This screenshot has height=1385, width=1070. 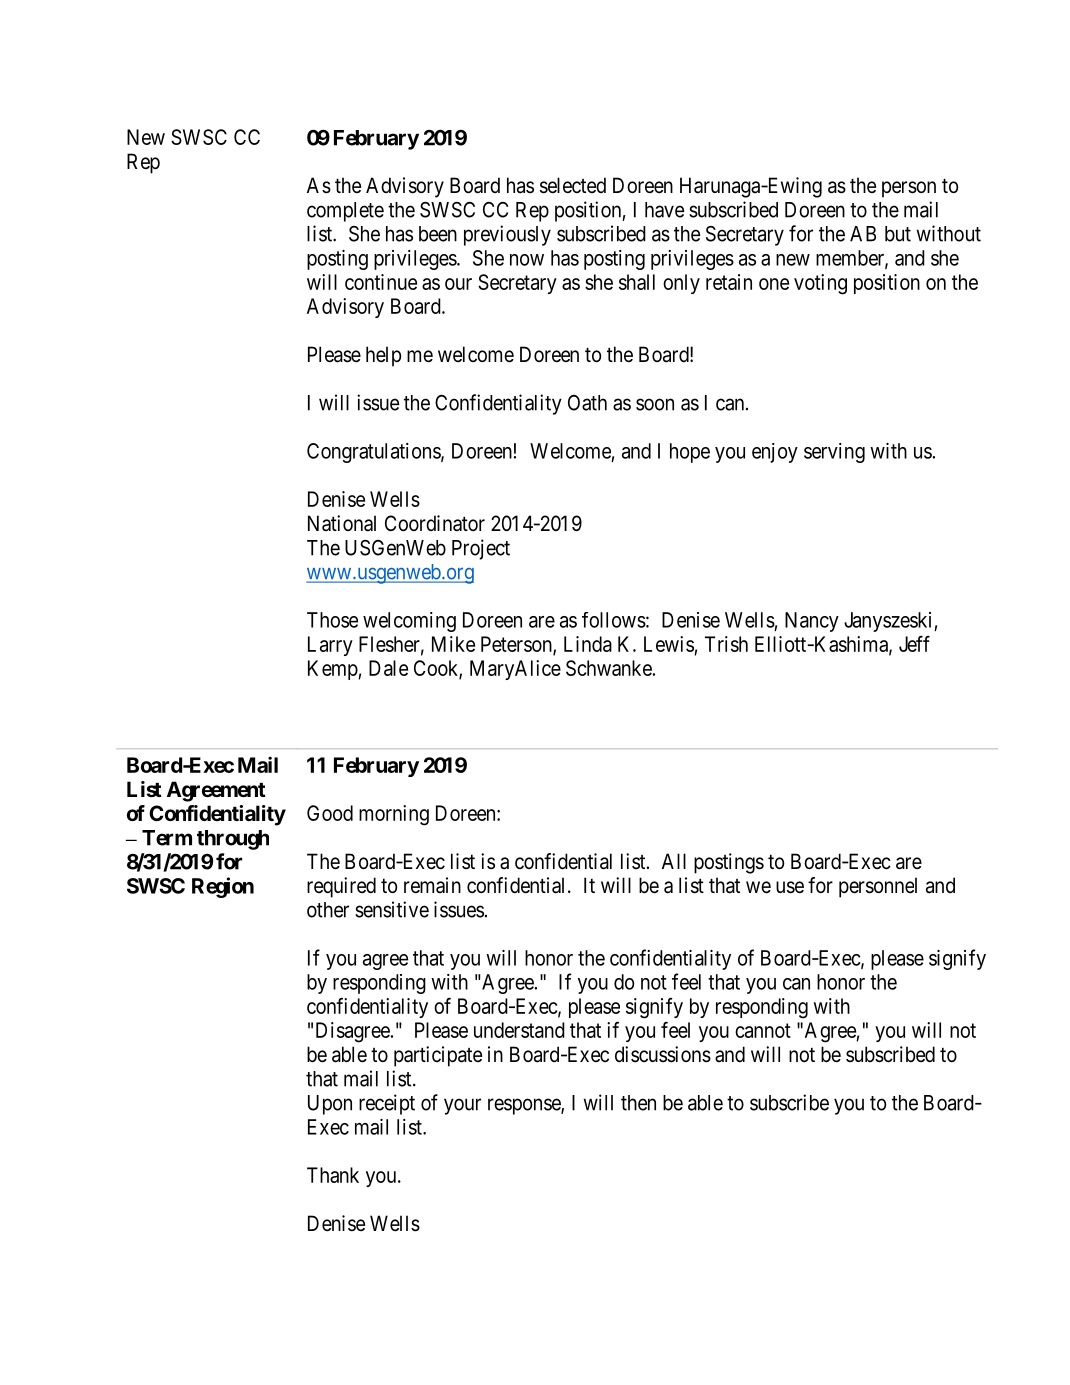 What do you see at coordinates (345, 212) in the screenshot?
I see `complete` at bounding box center [345, 212].
